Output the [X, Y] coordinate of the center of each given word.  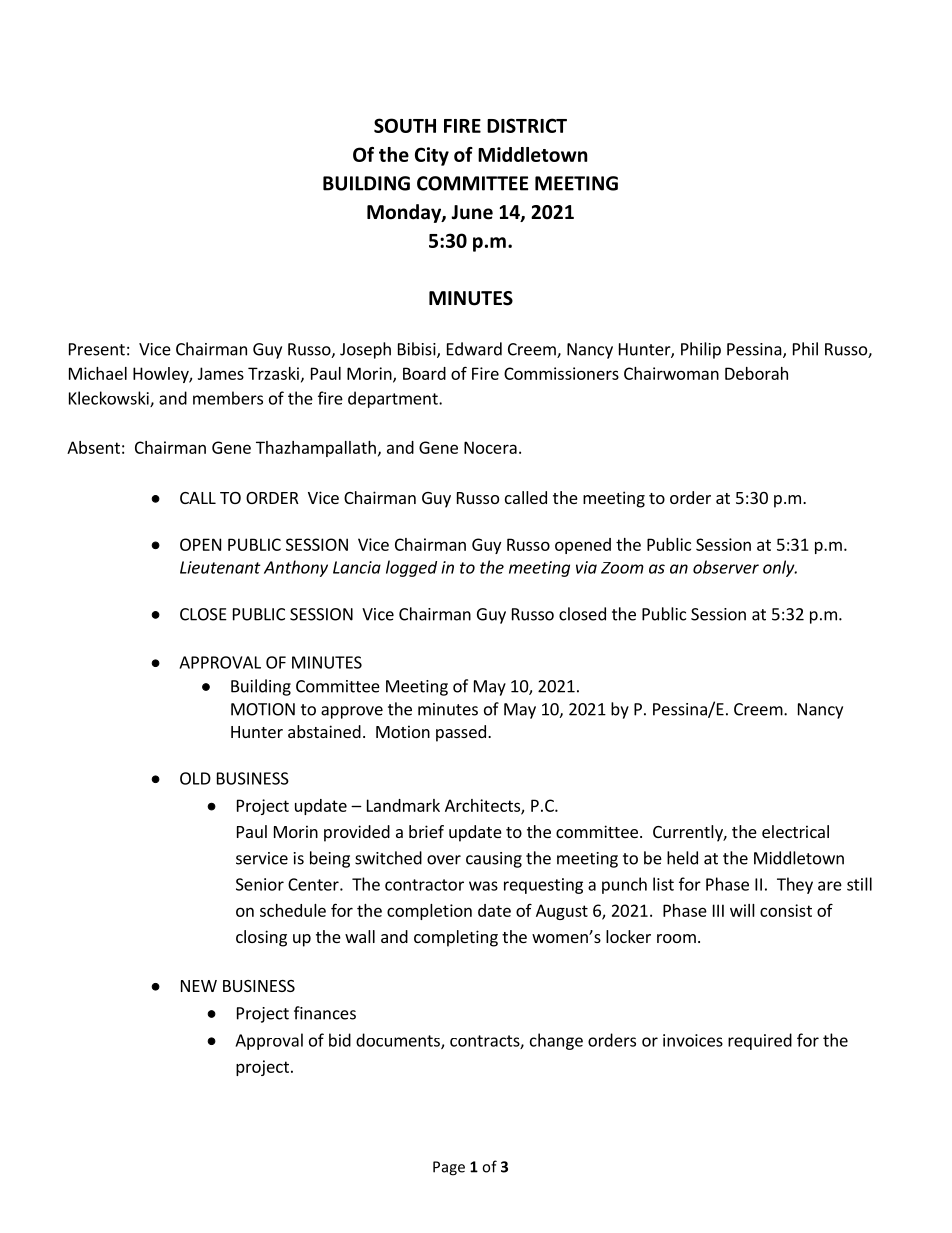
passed [461, 733]
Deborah [756, 373]
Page [449, 1168]
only [780, 568]
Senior [260, 884]
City [432, 156]
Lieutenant [220, 567]
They [795, 885]
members [228, 398]
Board [424, 373]
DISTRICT [527, 125]
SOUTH [405, 125]
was [483, 886]
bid [340, 1040]
